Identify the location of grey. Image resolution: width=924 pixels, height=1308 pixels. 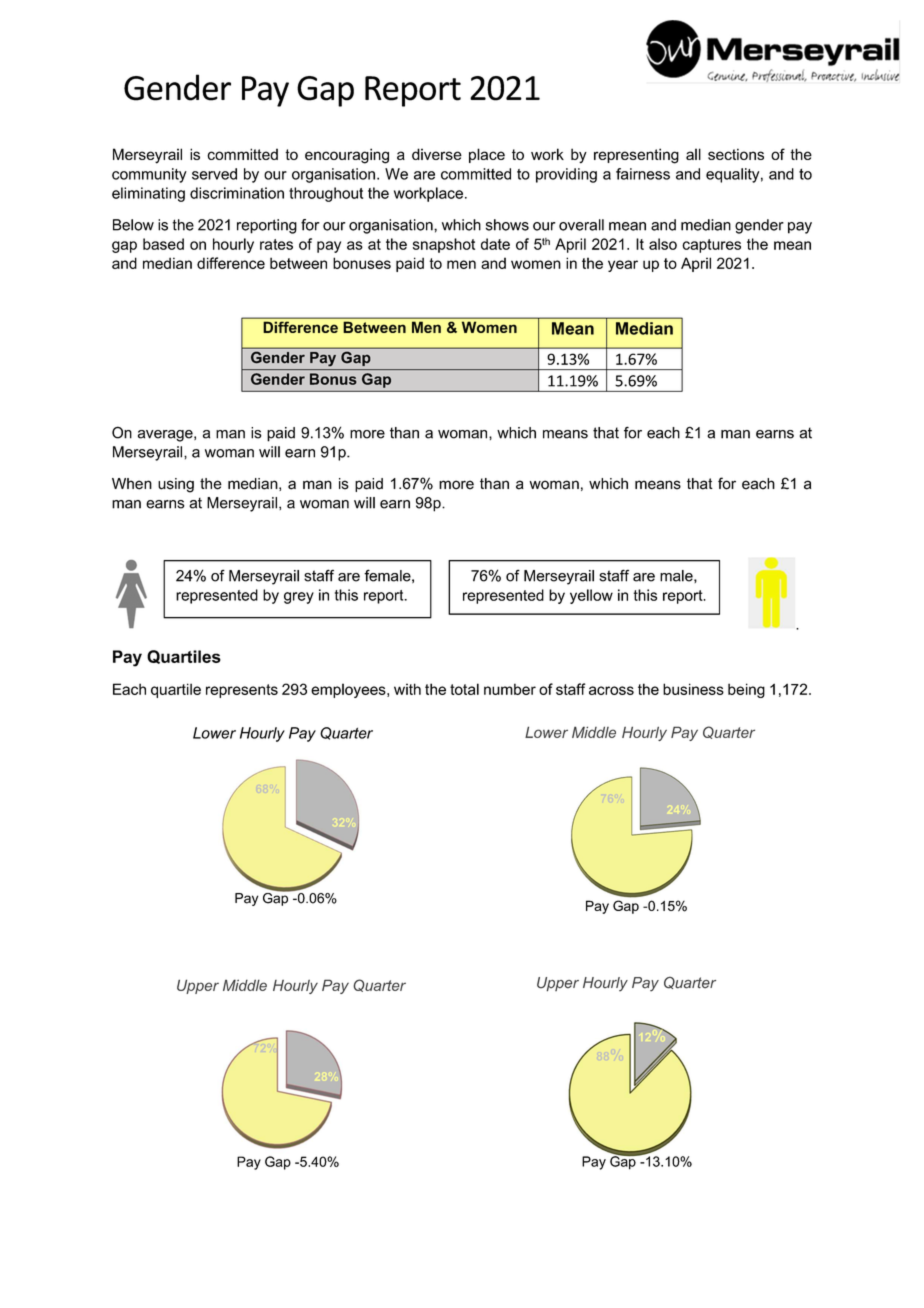
(299, 598).
